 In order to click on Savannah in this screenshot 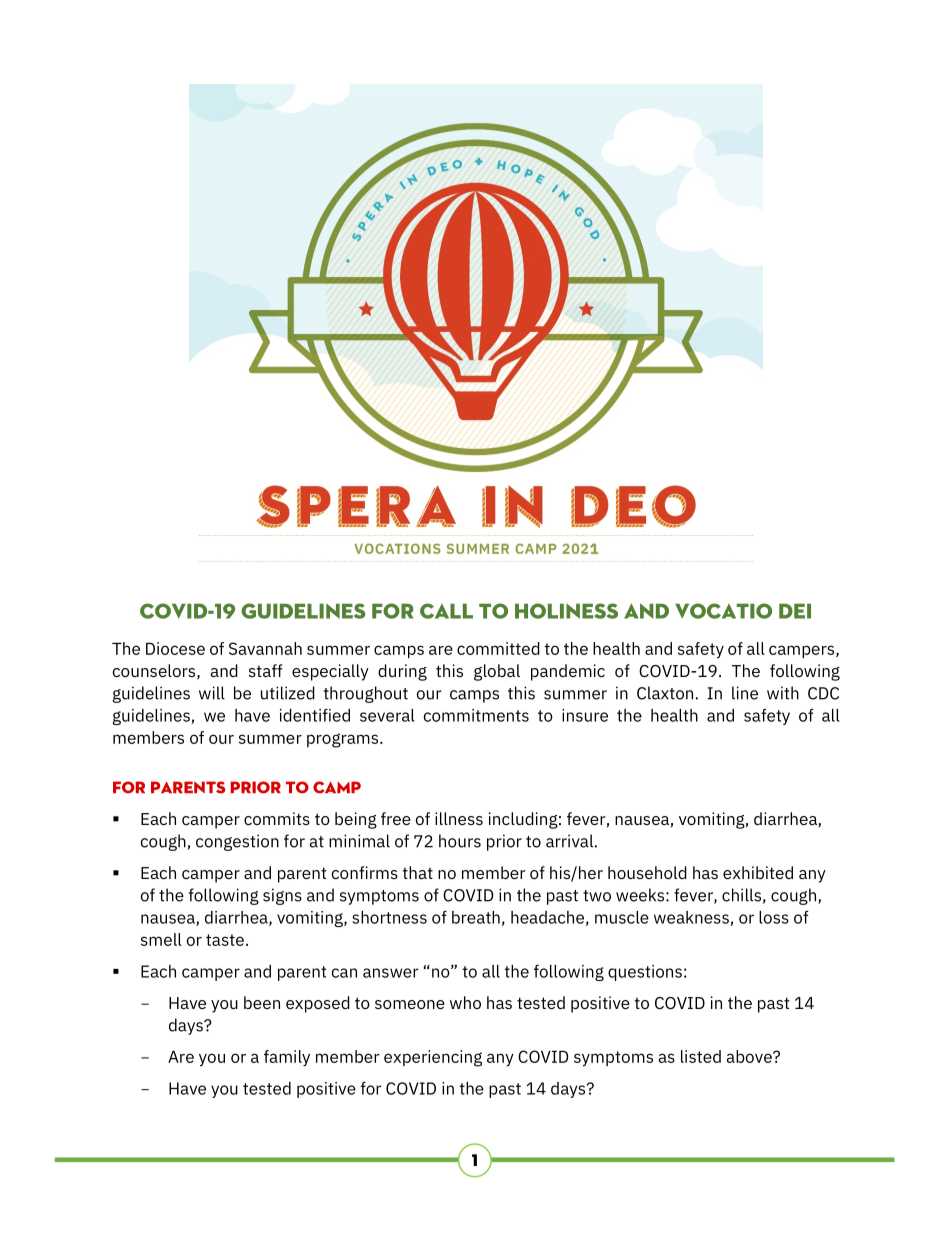, I will do `click(265, 648)`.
